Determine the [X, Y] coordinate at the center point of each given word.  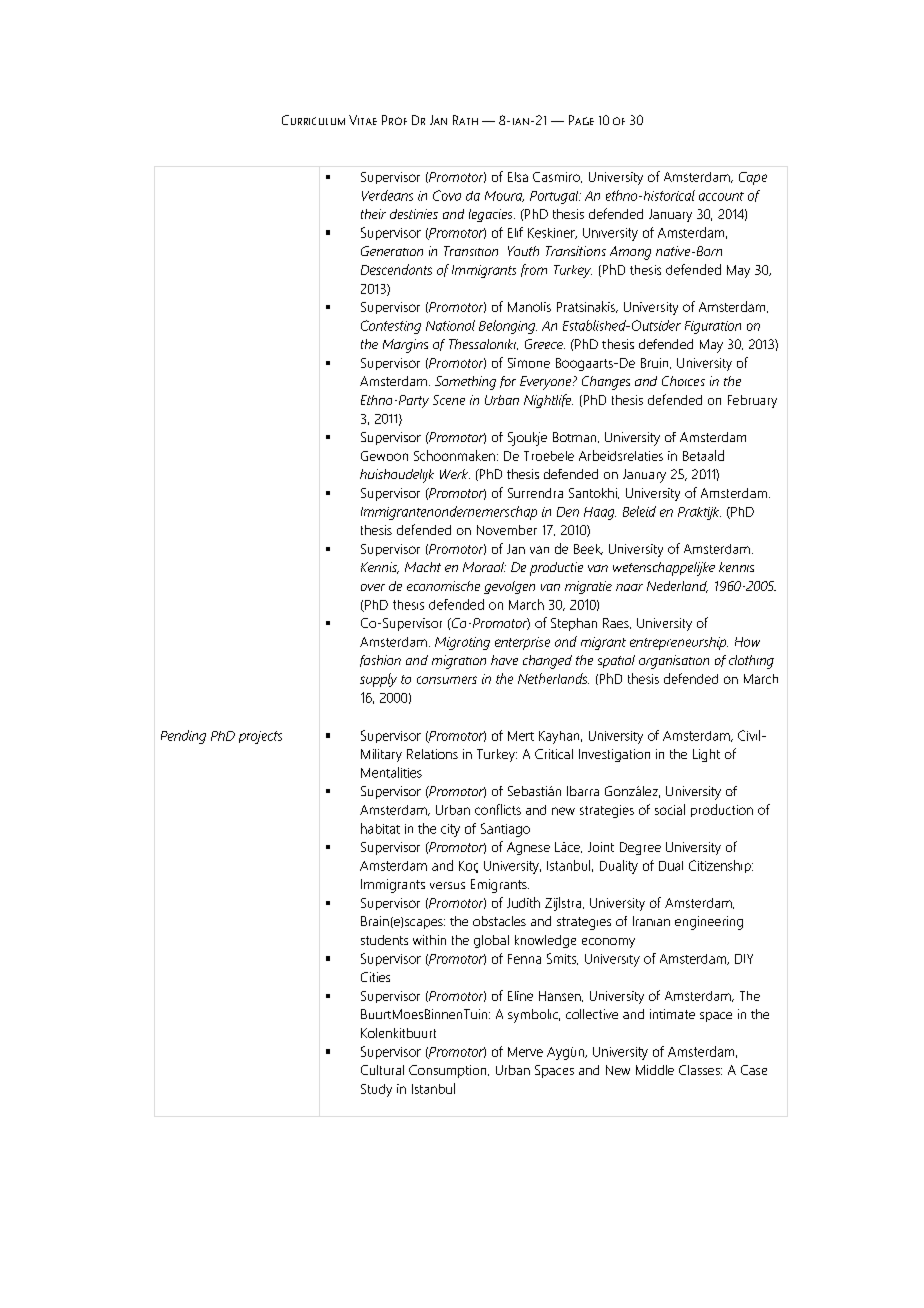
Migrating [462, 643]
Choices [683, 381]
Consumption [449, 1071]
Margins [405, 346]
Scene [449, 400]
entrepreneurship [679, 643]
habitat [380, 828]
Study [376, 1090]
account [721, 196]
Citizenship [721, 866]
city [450, 830]
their [373, 214]
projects [260, 737]
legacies [492, 215]
